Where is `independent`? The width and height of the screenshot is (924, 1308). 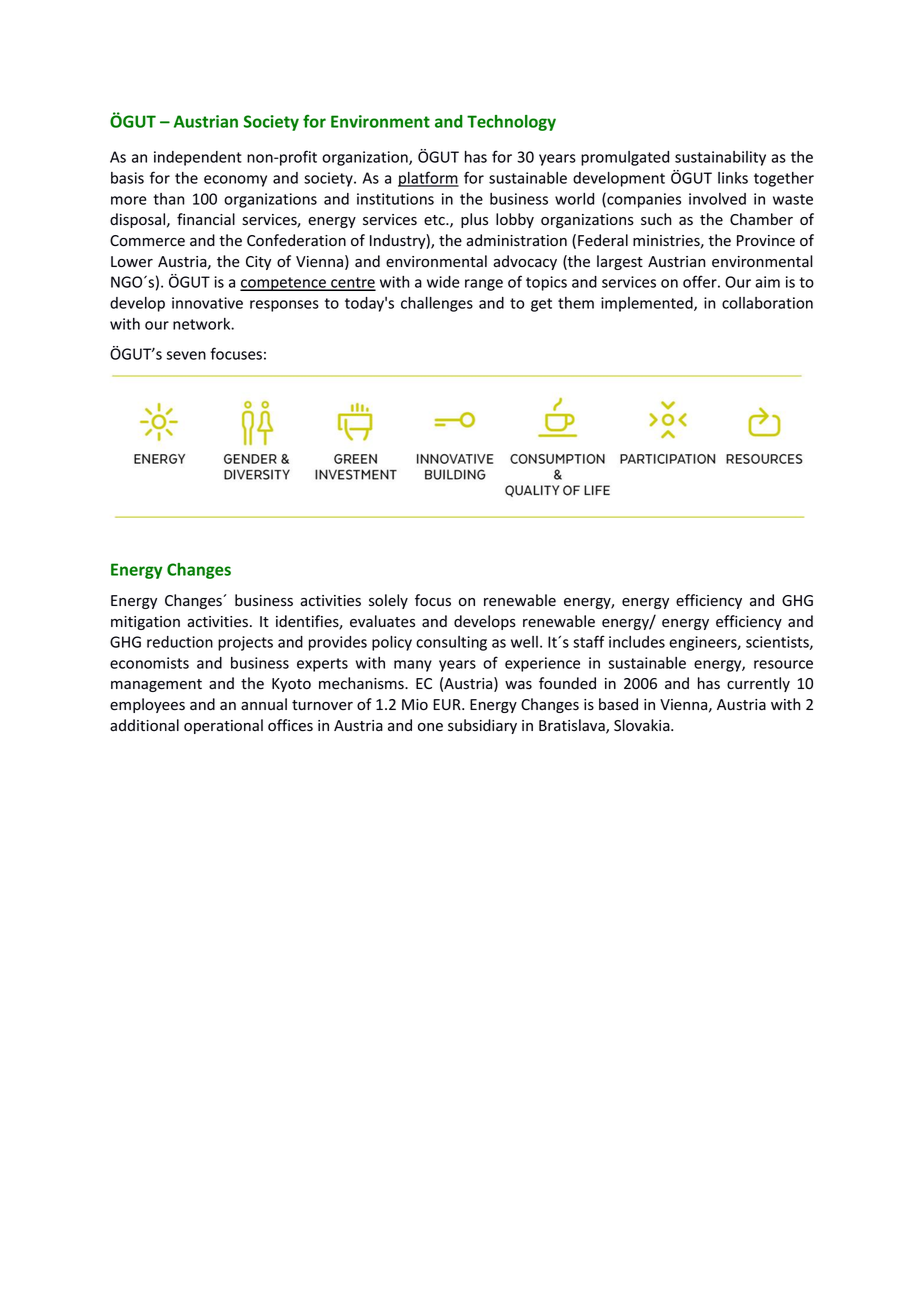 independent is located at coordinates (198, 158).
